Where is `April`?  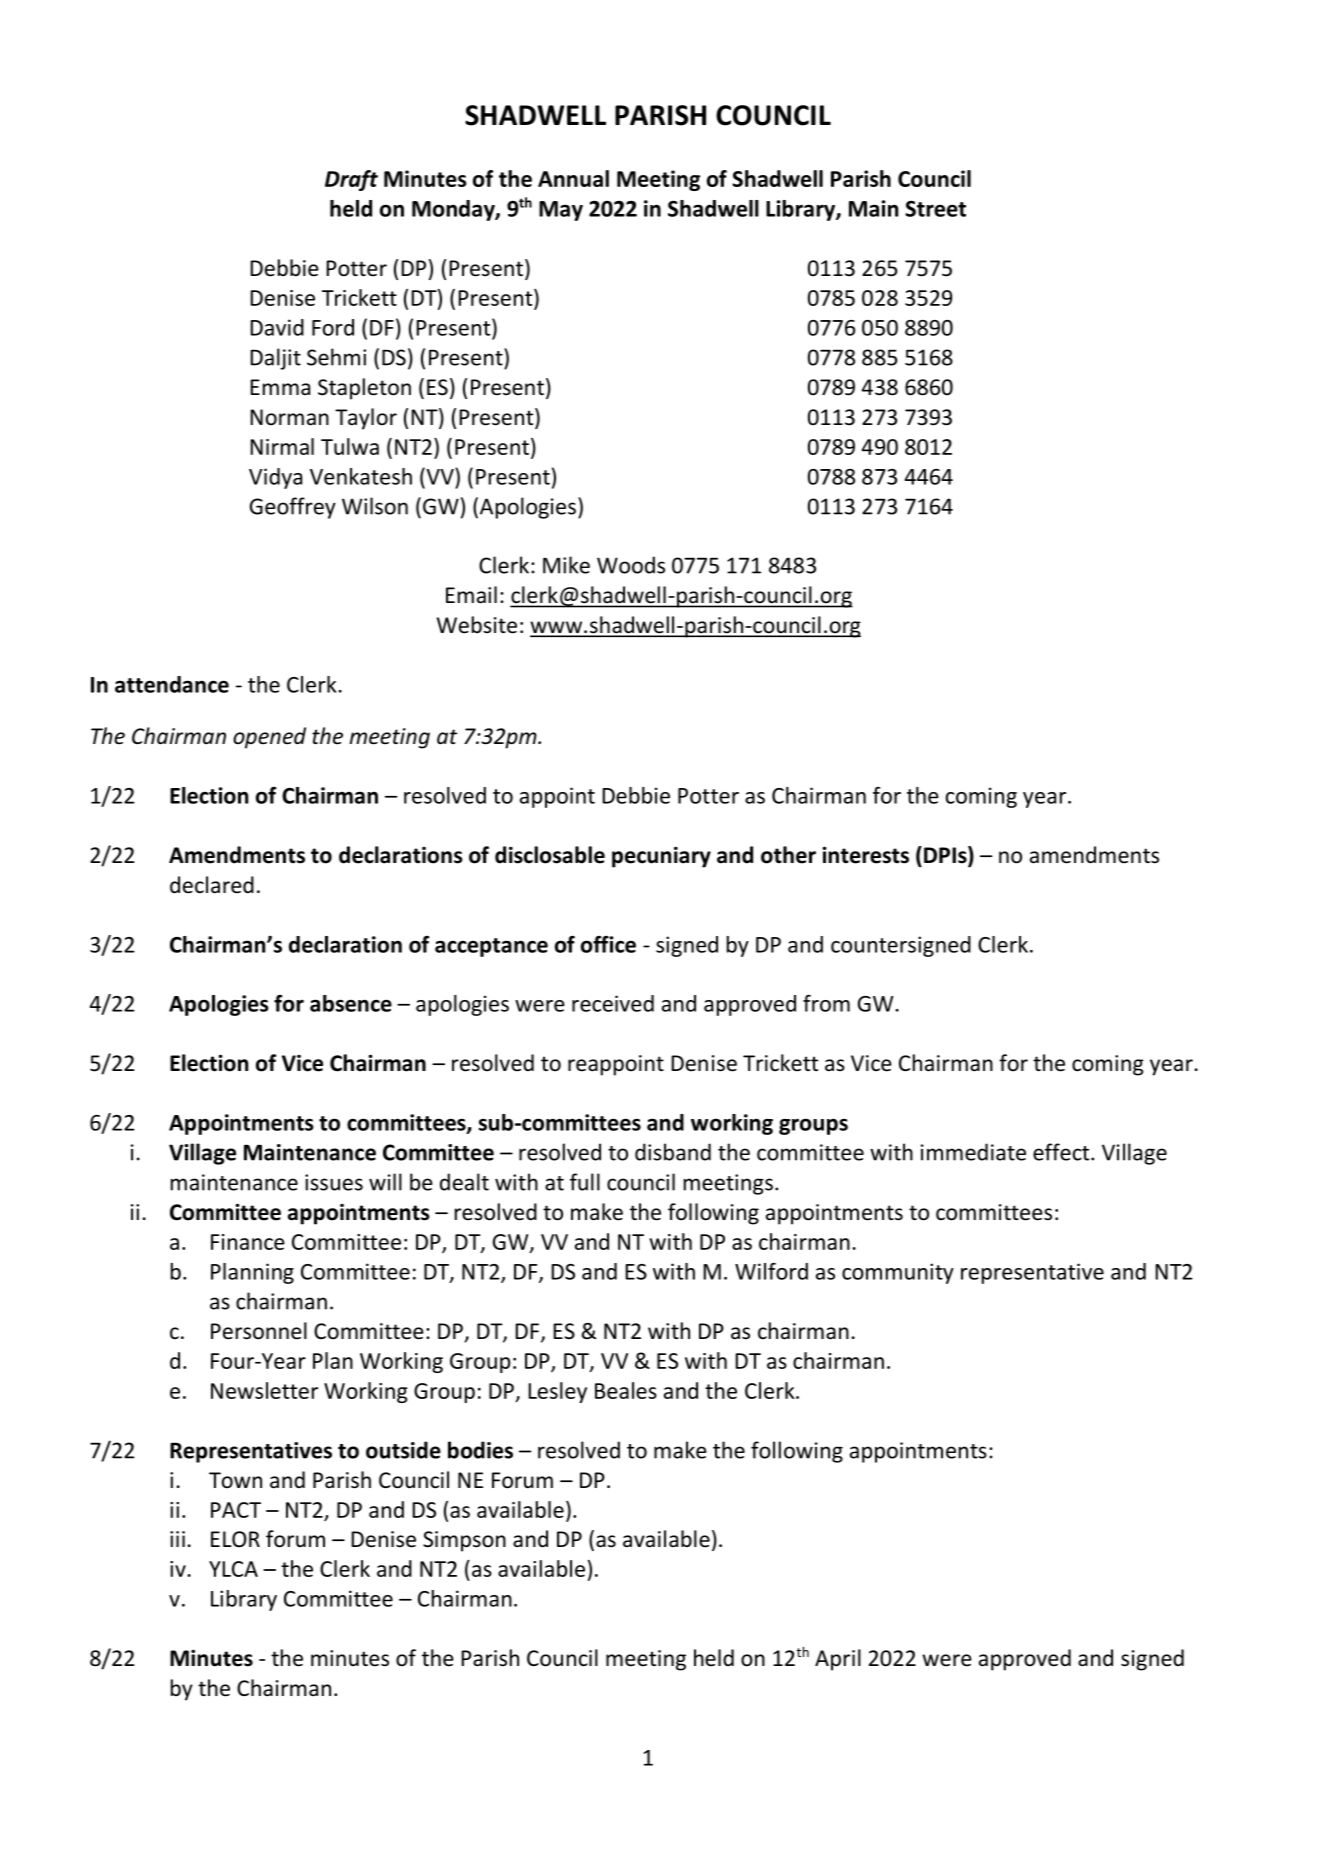
April is located at coordinates (838, 1660).
